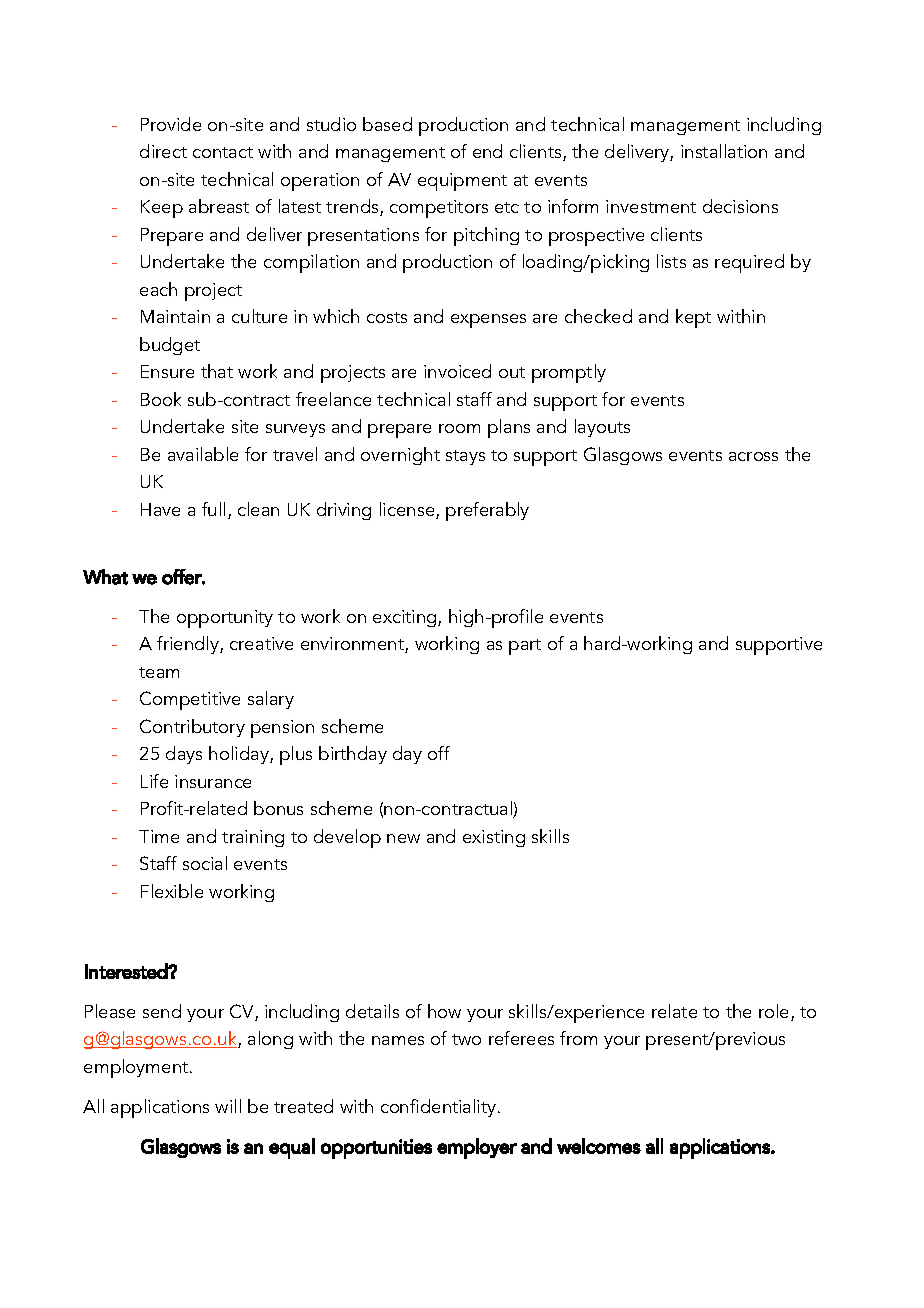 Image resolution: width=924 pixels, height=1308 pixels. What do you see at coordinates (525, 647) in the page?
I see `part` at bounding box center [525, 647].
